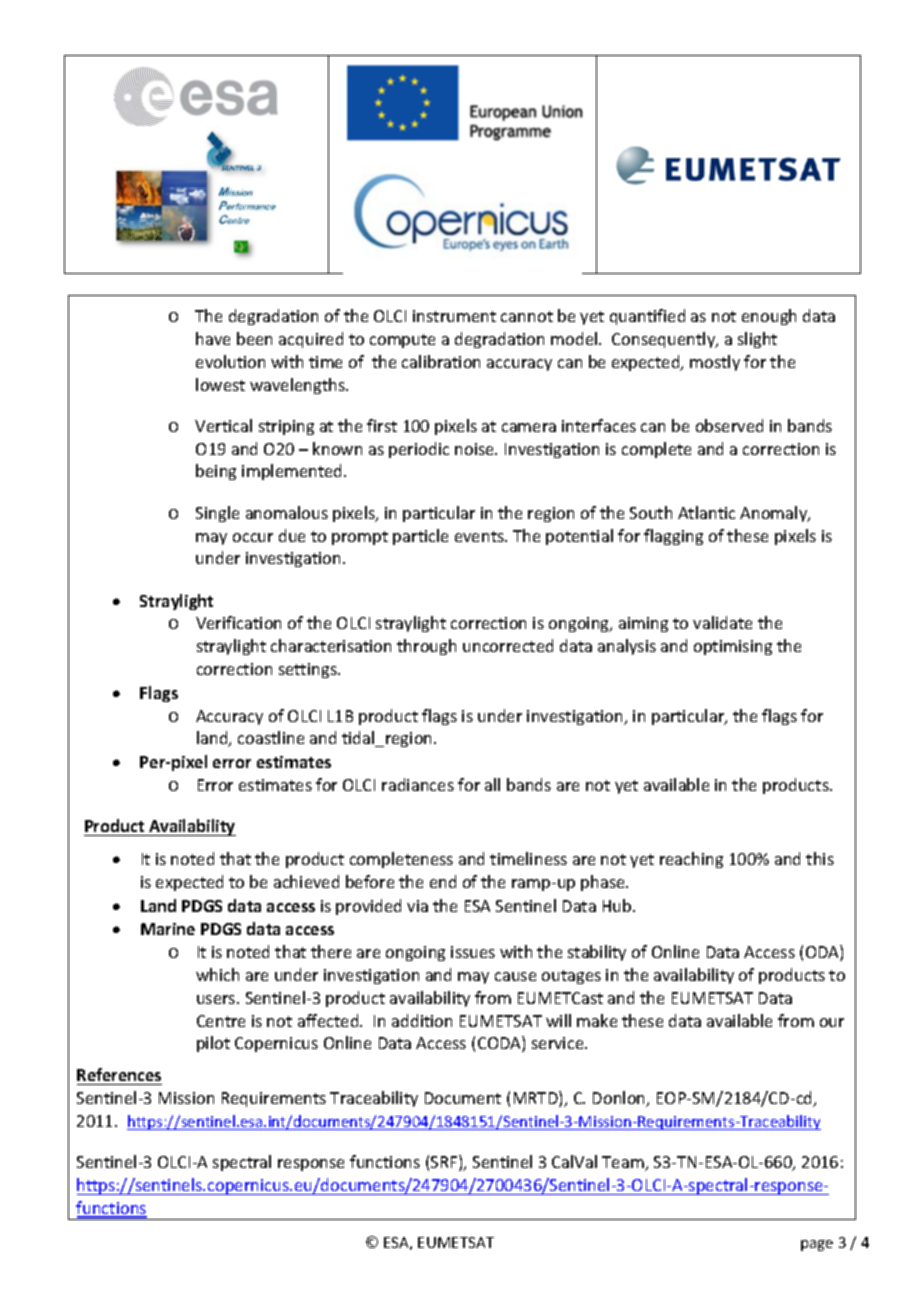  Describe the element at coordinates (757, 340) in the screenshot. I see `slight` at that location.
